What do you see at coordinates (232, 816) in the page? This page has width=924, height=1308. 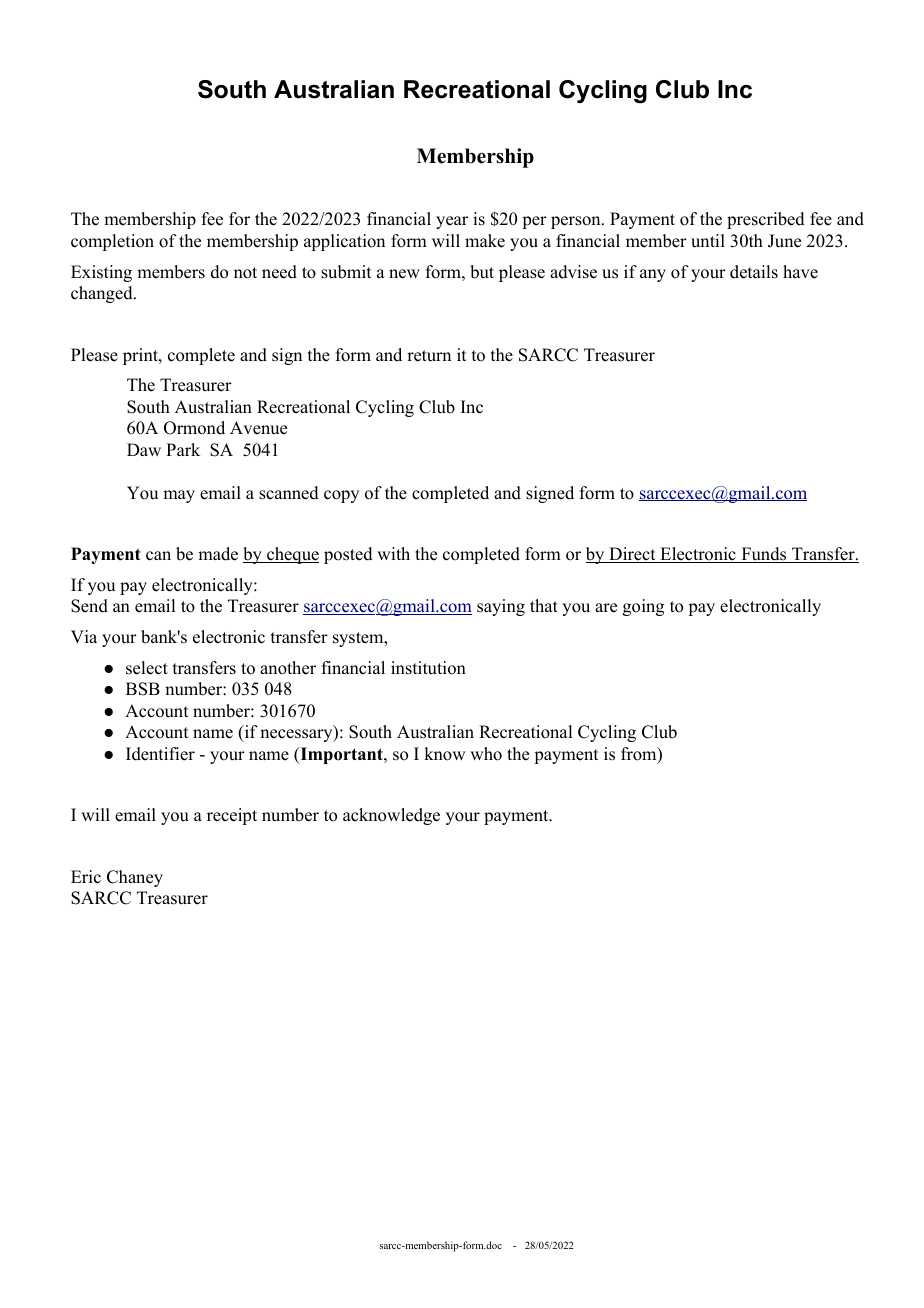 I see `receipt` at bounding box center [232, 816].
